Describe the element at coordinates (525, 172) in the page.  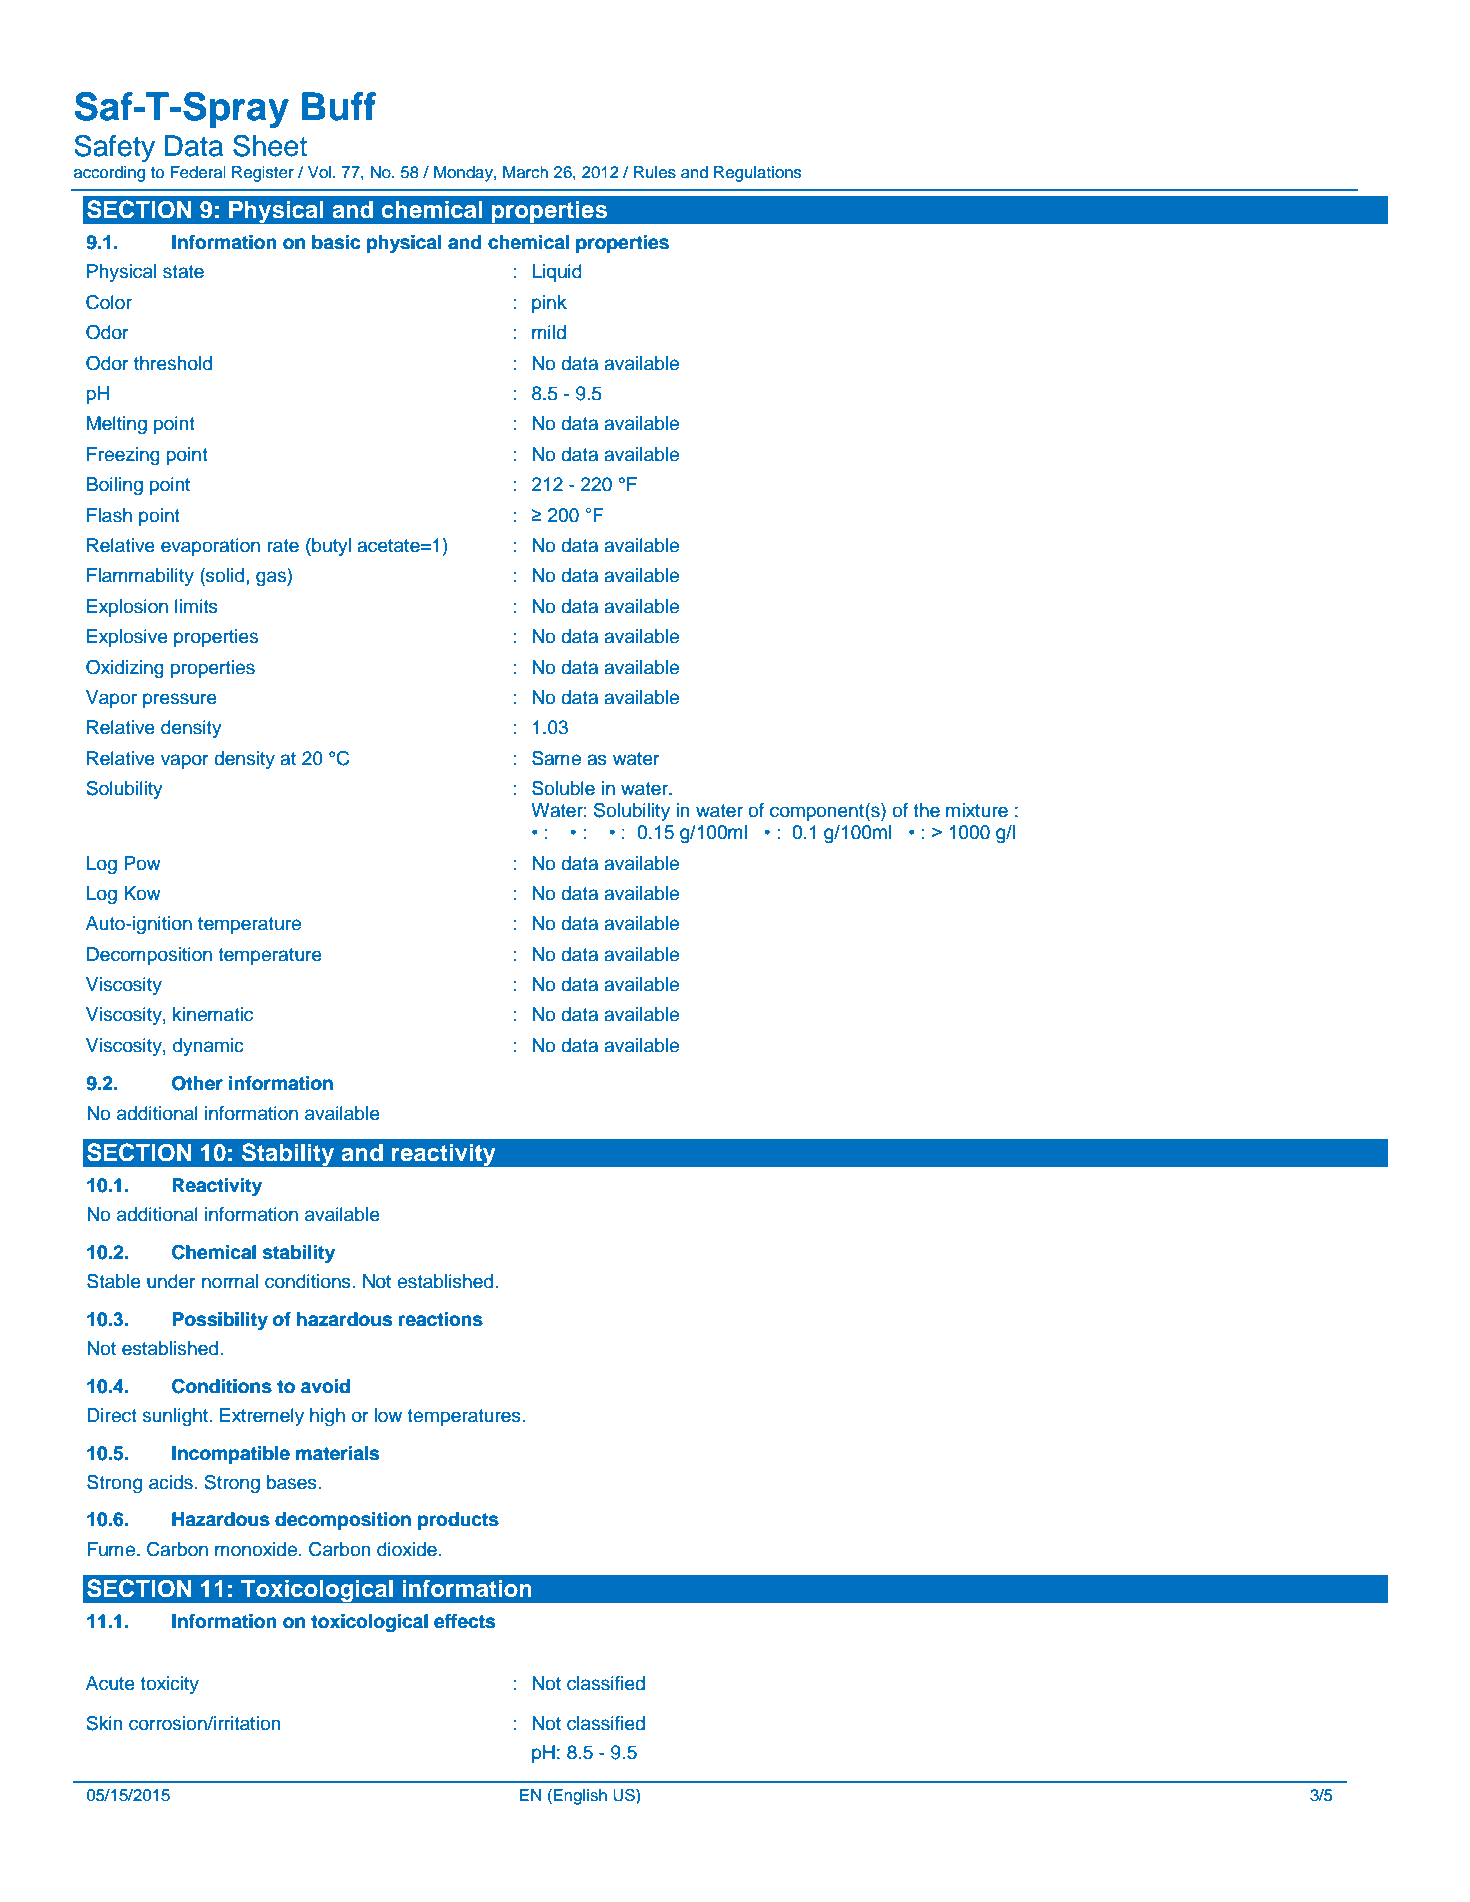
I see `March` at that location.
